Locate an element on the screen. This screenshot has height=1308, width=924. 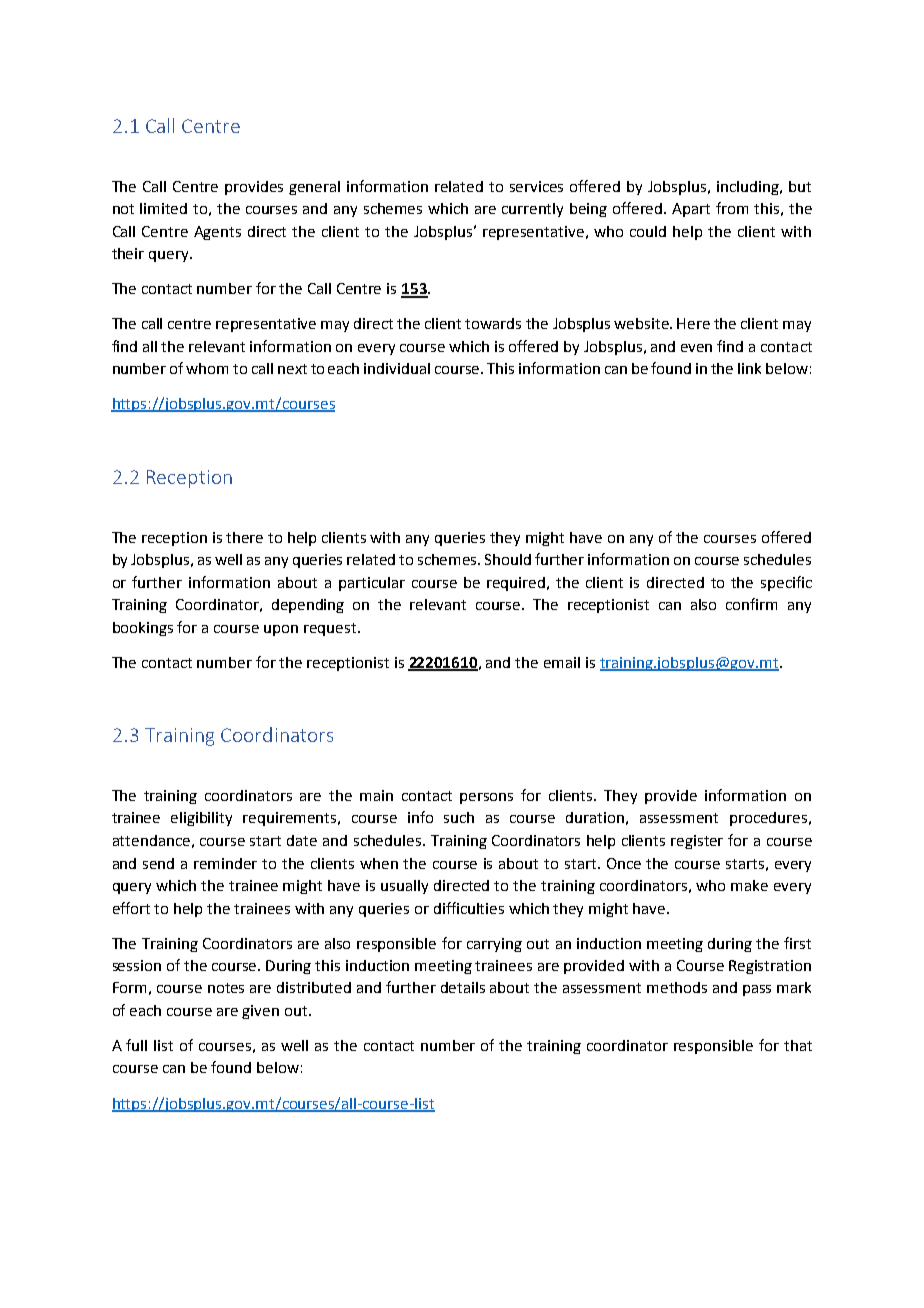
Should is located at coordinates (508, 559).
